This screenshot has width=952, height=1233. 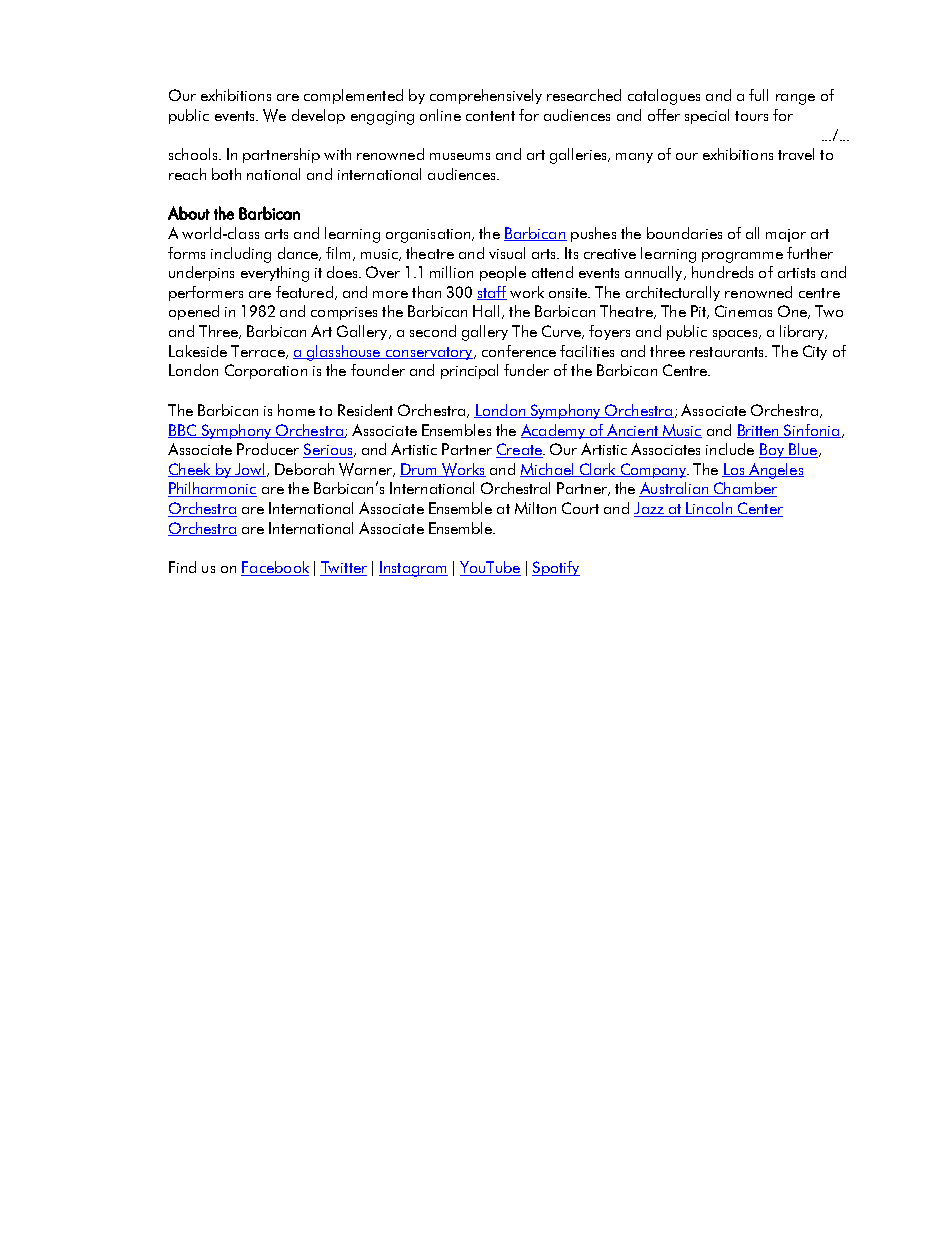 I want to click on Spotify, so click(x=556, y=568).
